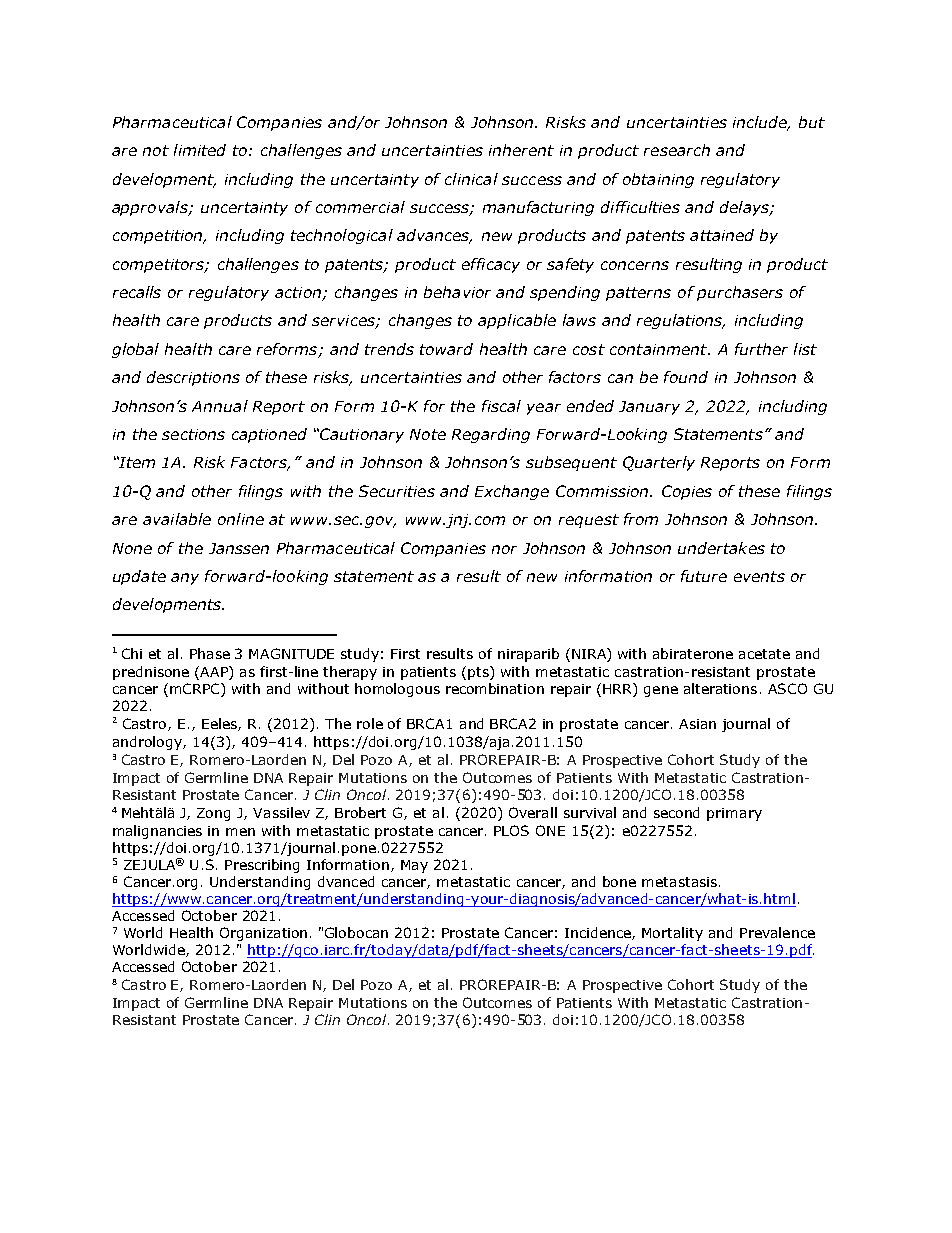 The width and height of the screenshot is (952, 1233). Describe the element at coordinates (697, 724) in the screenshot. I see `Asian` at that location.
